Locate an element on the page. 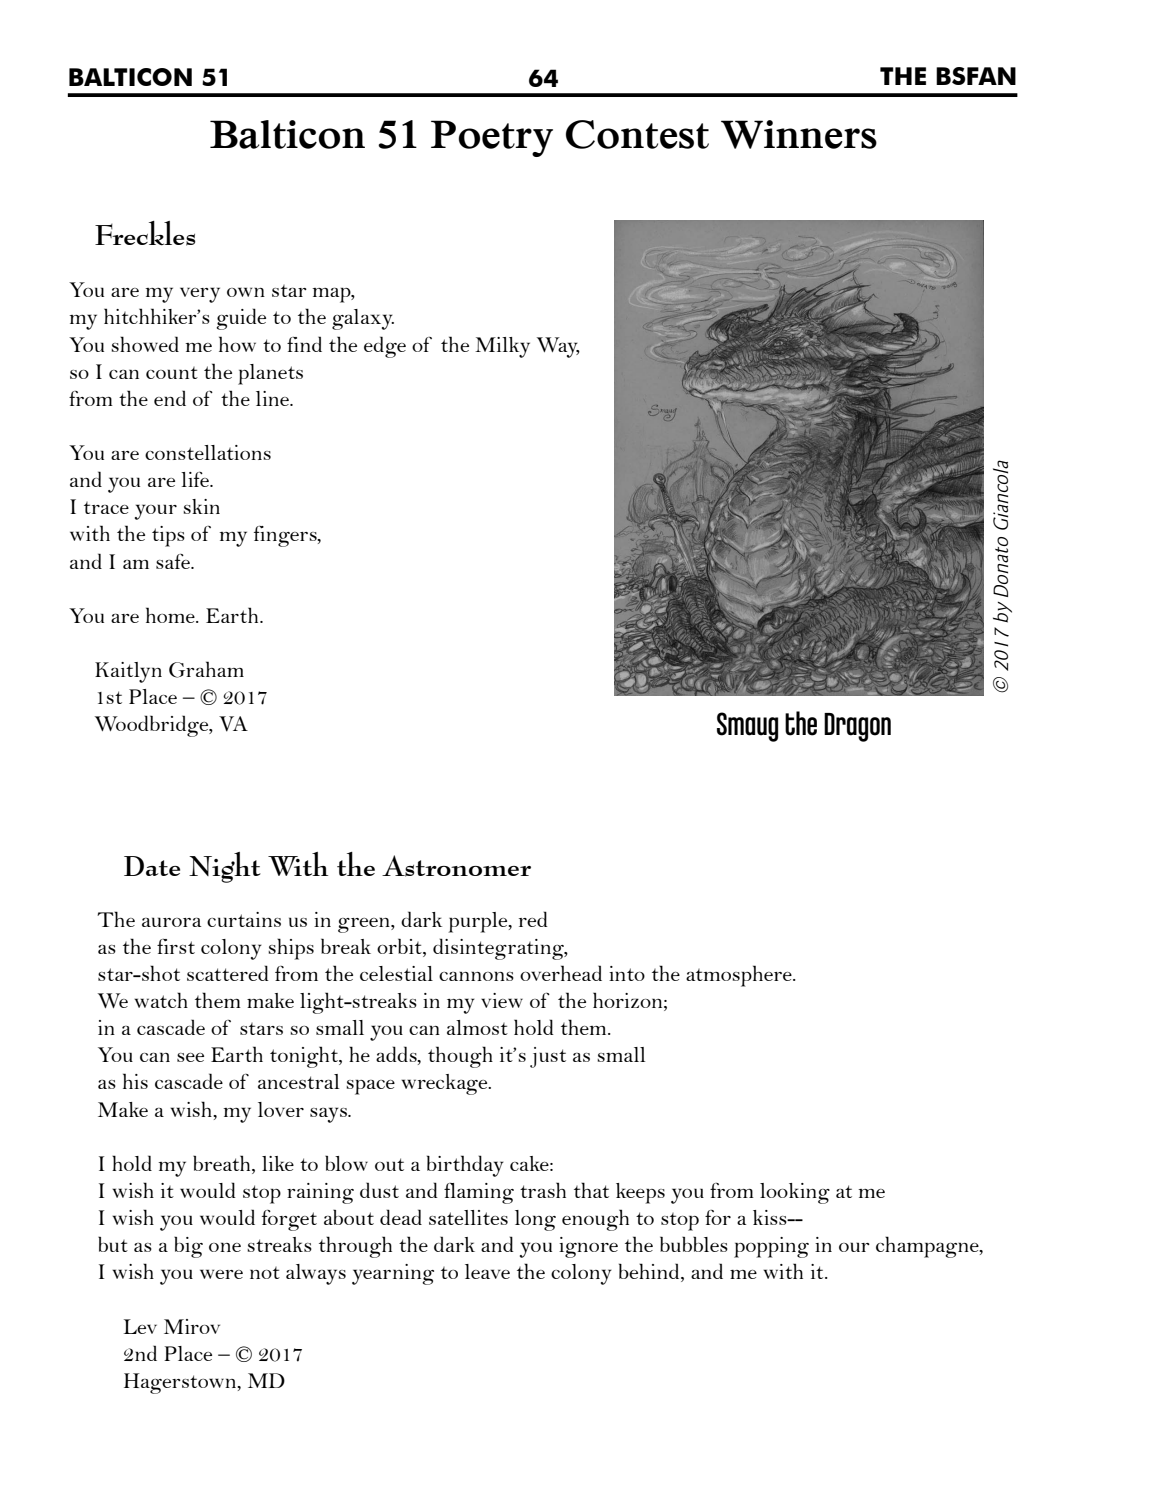  were is located at coordinates (221, 1274).
